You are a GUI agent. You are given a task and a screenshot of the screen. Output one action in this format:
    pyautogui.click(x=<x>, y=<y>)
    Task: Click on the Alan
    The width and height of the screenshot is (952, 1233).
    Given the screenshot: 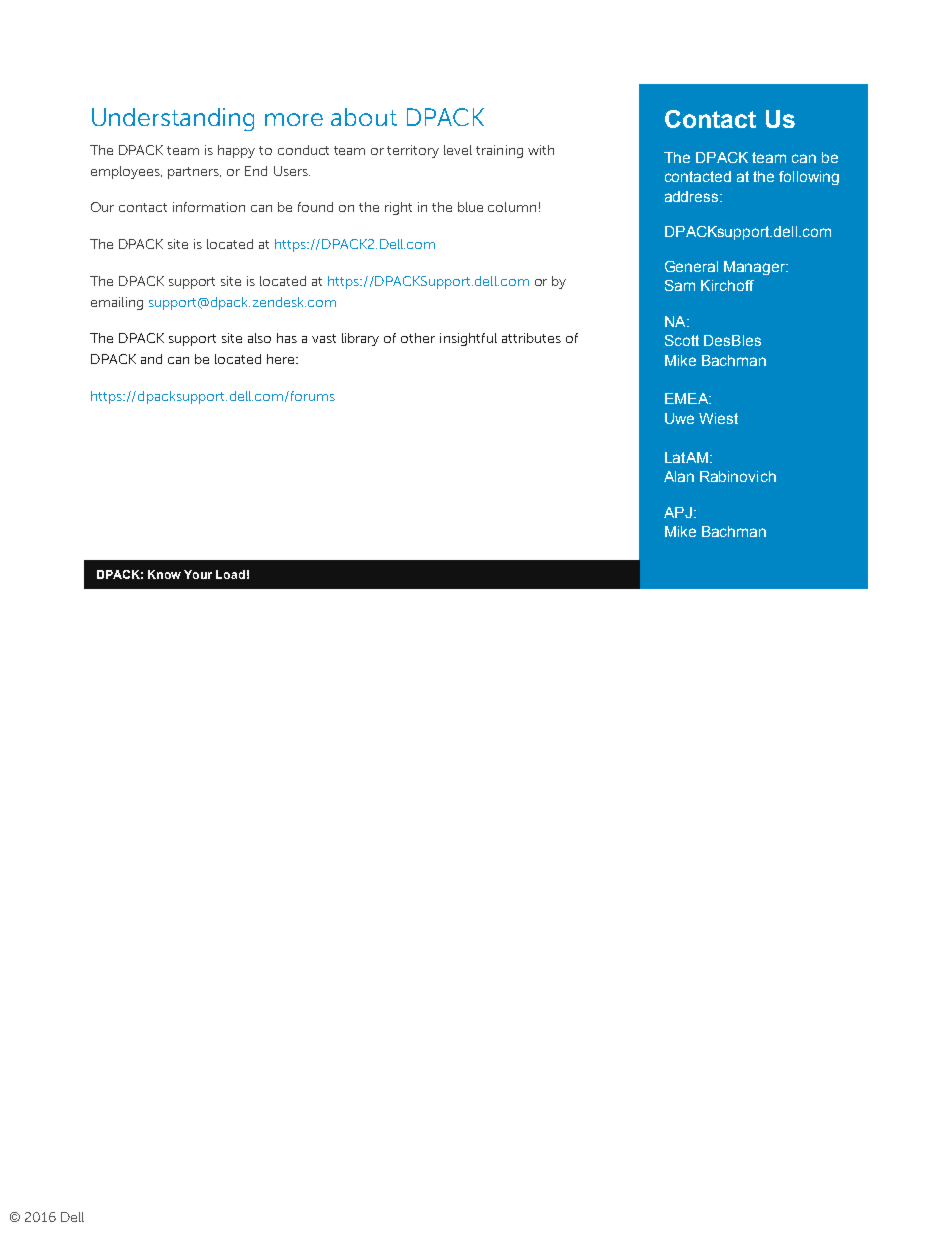 What is the action you would take?
    pyautogui.click(x=679, y=476)
